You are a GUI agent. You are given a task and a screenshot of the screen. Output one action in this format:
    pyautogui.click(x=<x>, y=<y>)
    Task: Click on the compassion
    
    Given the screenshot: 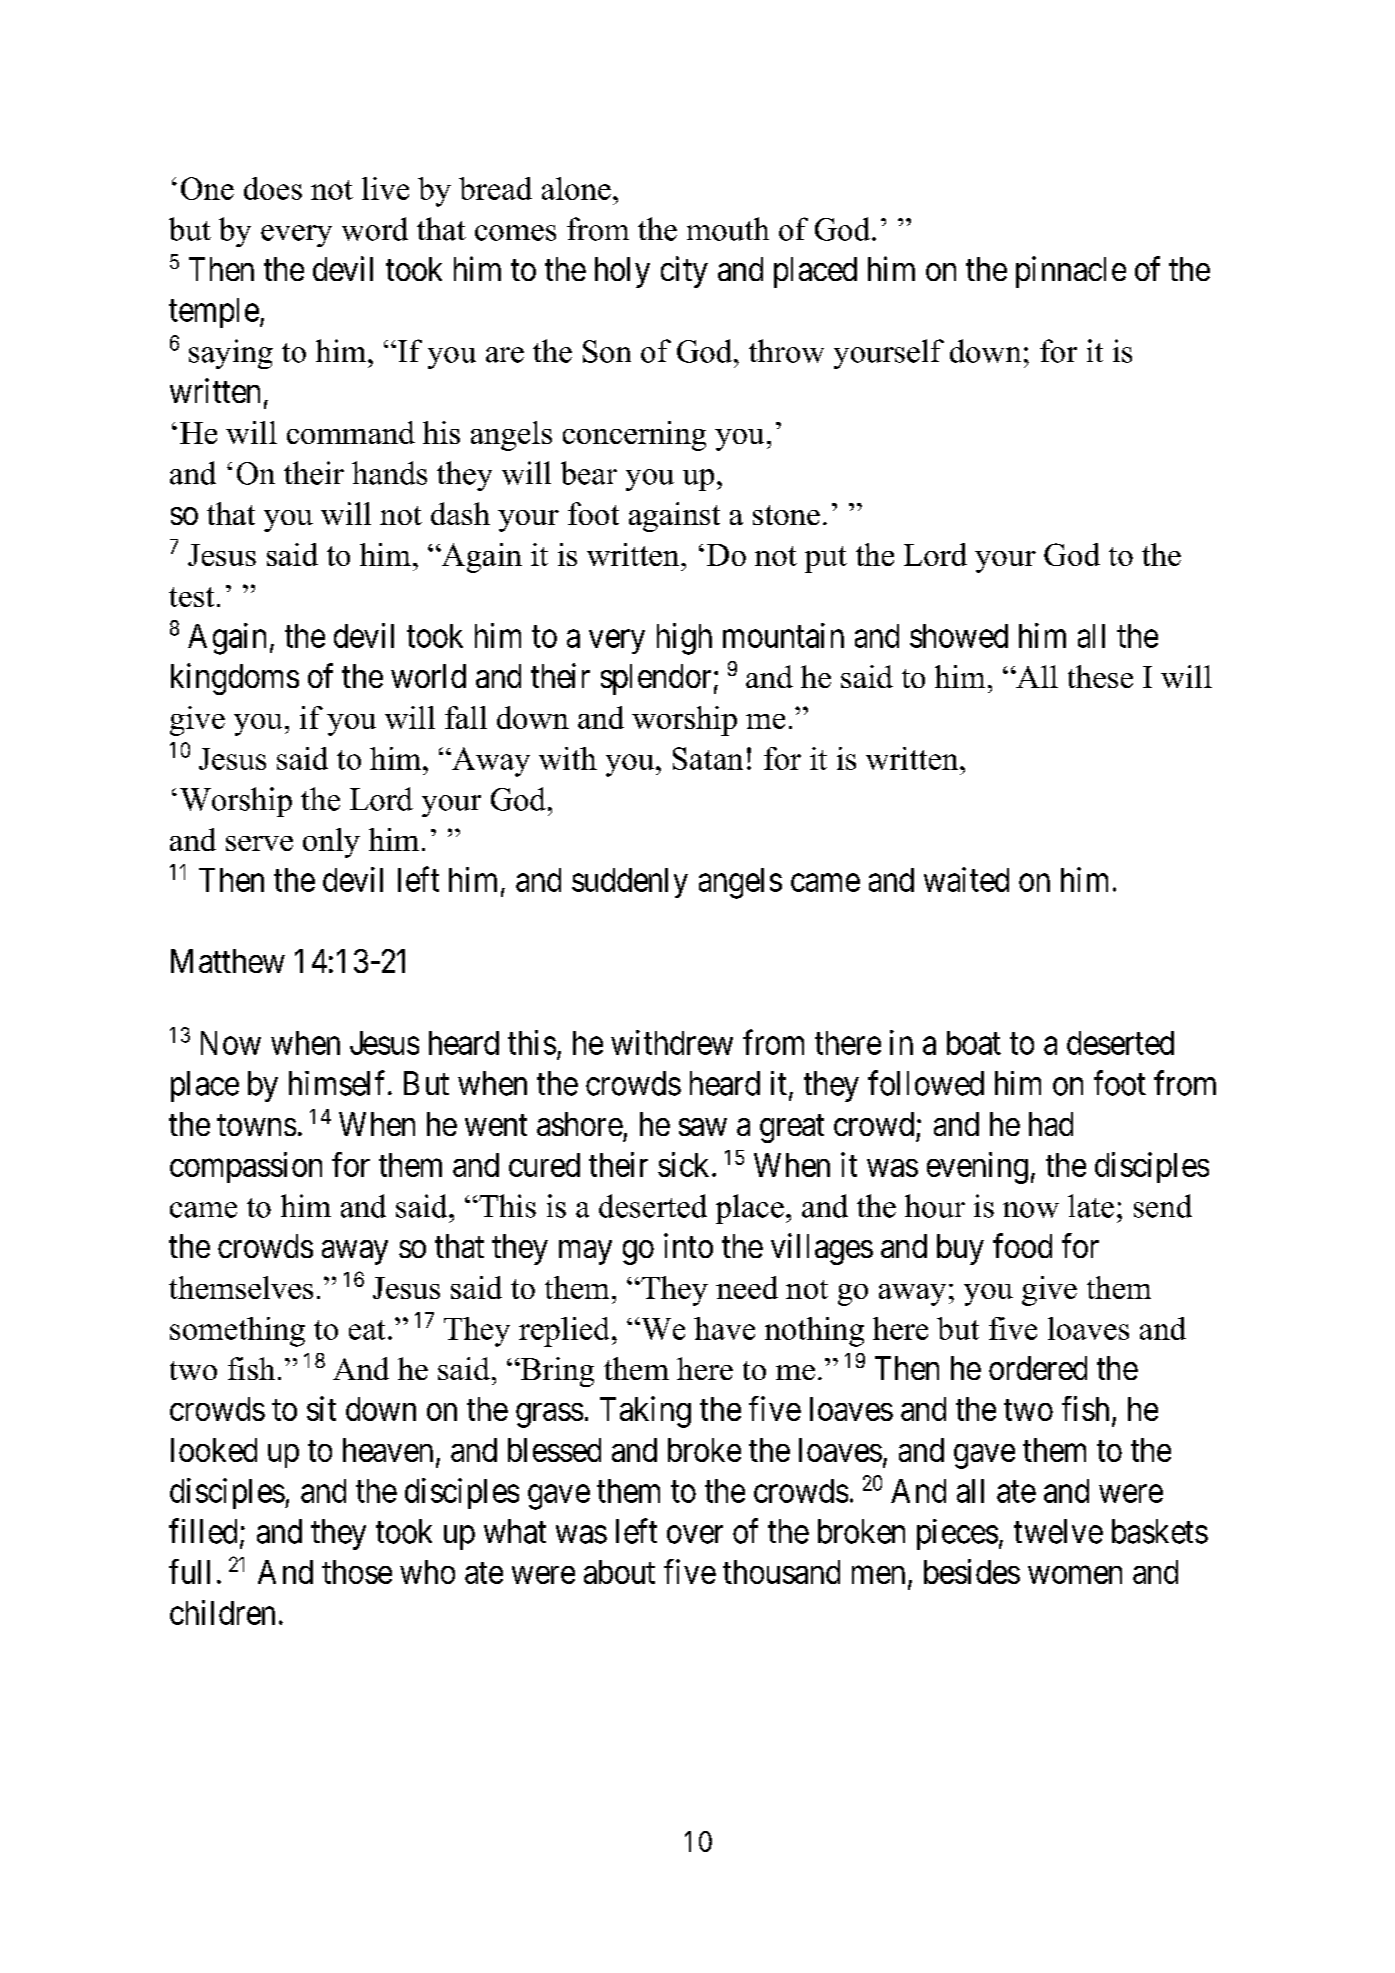 What is the action you would take?
    pyautogui.click(x=246, y=1167)
